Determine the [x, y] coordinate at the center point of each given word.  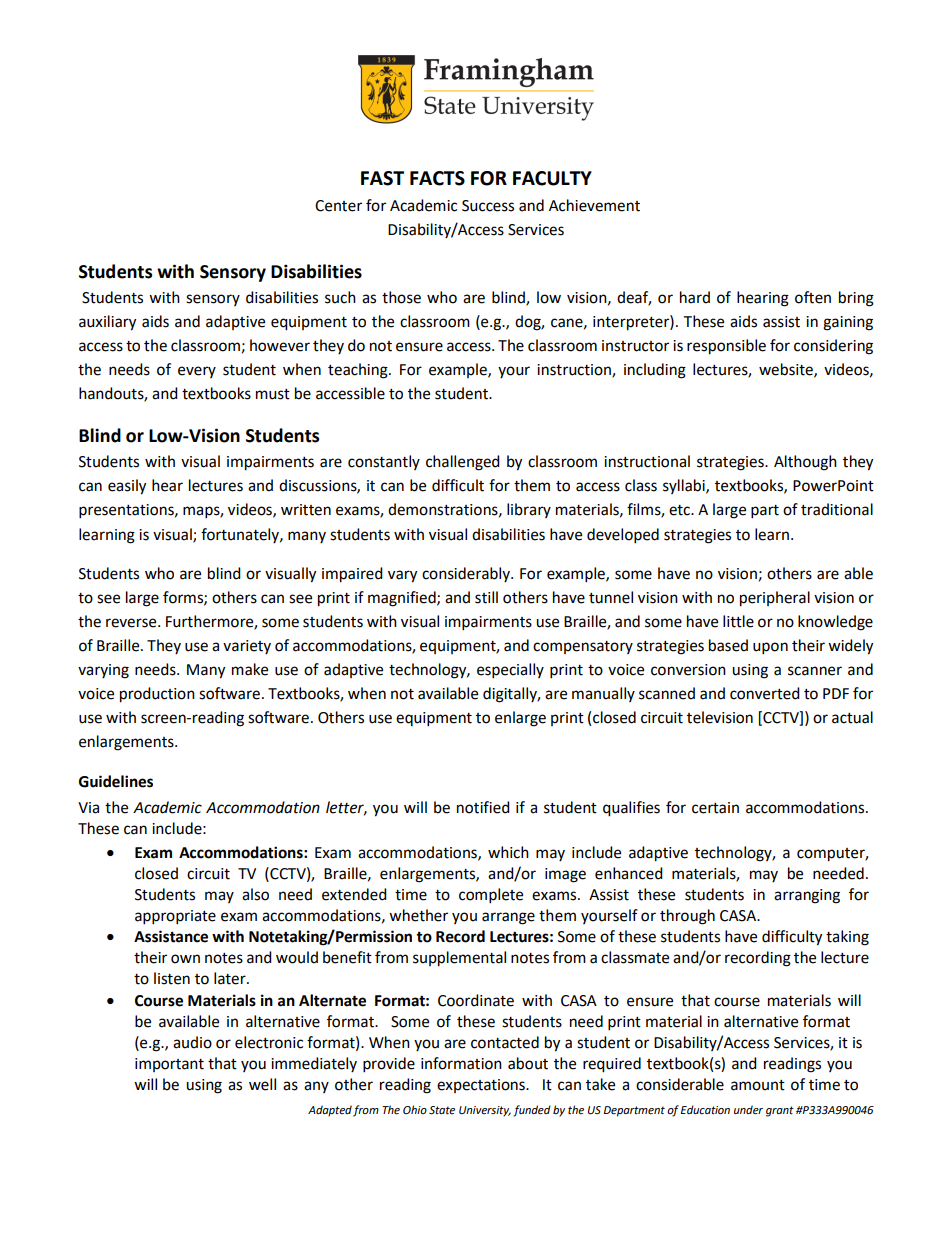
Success [488, 206]
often [813, 297]
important [169, 1065]
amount [758, 1085]
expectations [482, 1086]
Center [338, 206]
